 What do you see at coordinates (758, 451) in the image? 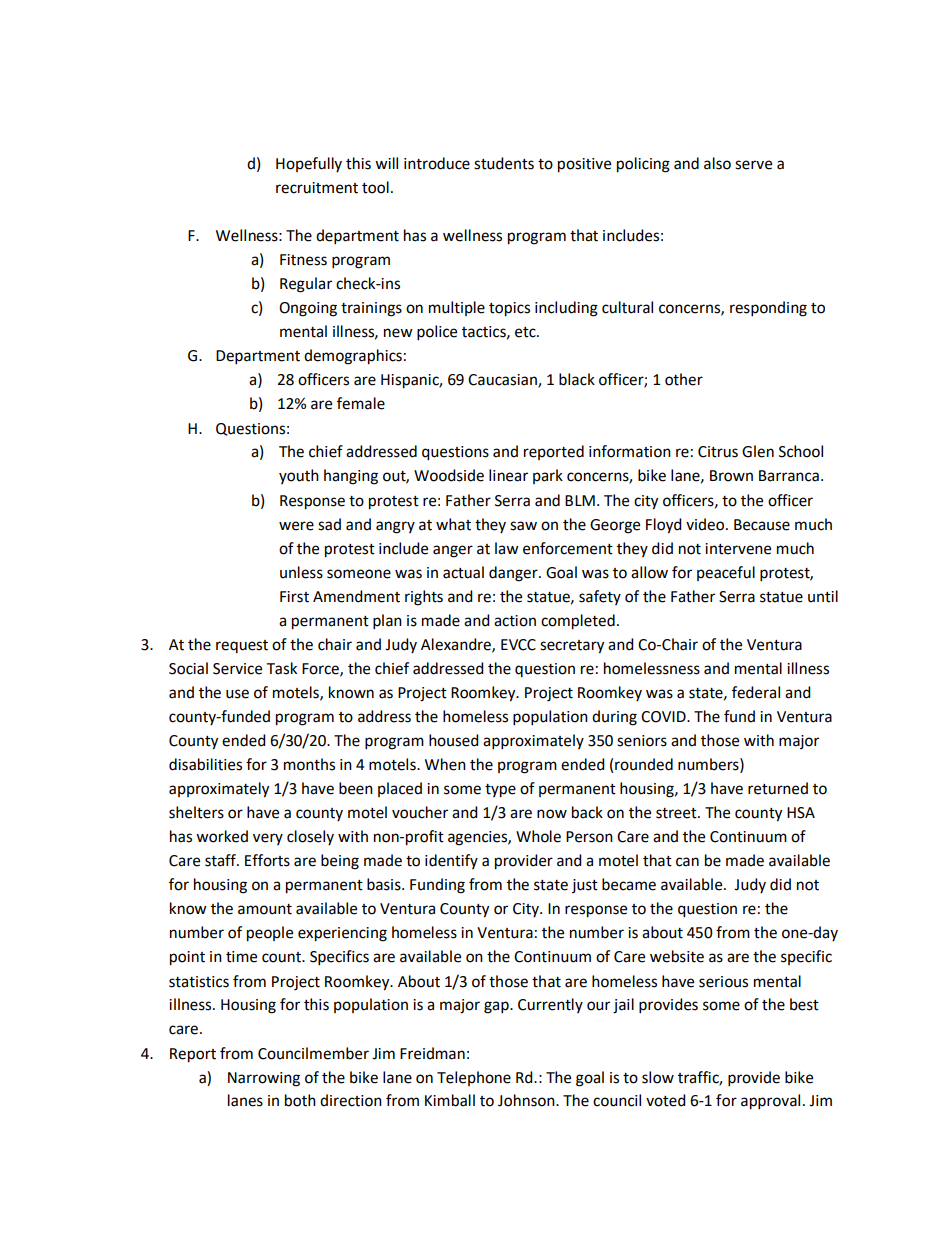
I see `Glen` at bounding box center [758, 451].
